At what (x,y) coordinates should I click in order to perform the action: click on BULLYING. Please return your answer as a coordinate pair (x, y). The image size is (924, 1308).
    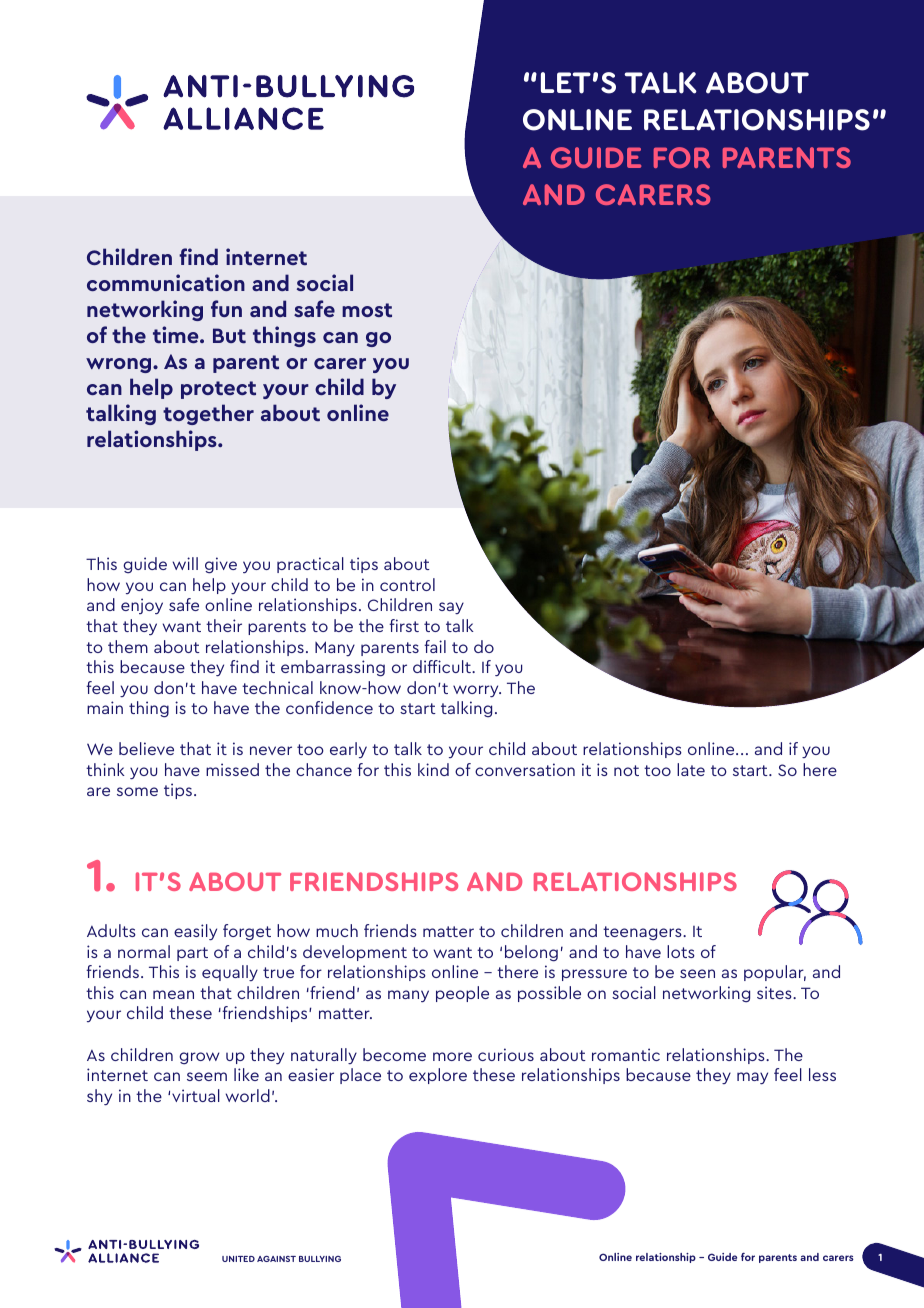
    Looking at the image, I should click on (320, 1259).
